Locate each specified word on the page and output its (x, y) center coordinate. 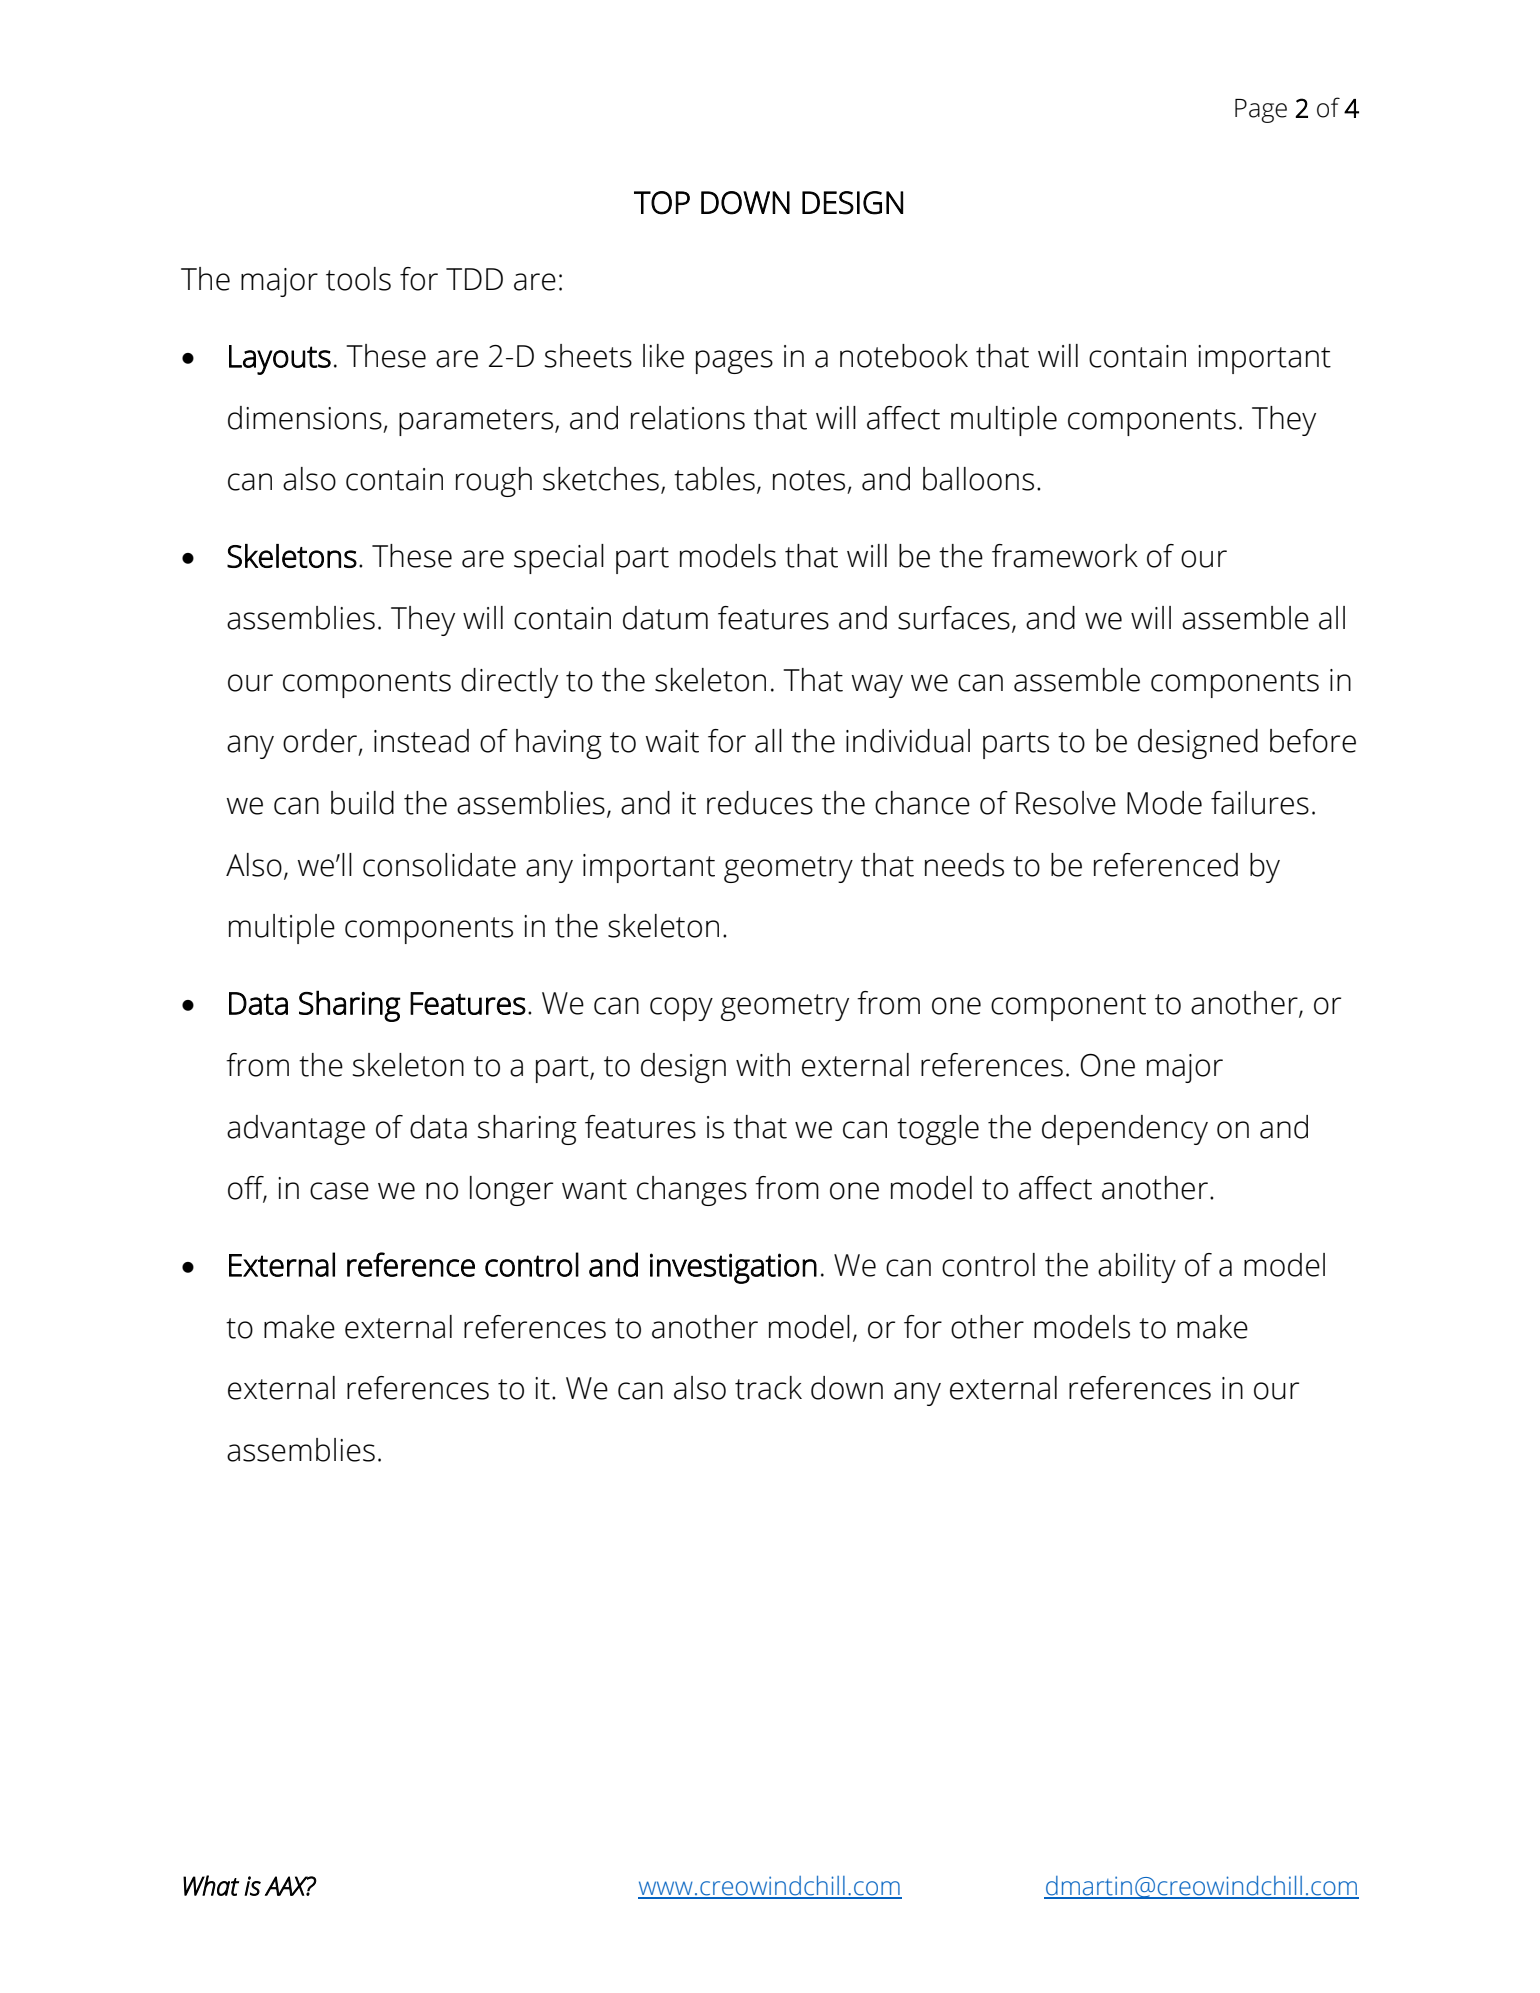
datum (665, 618)
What (211, 1885)
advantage (296, 1130)
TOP (662, 203)
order (321, 742)
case (339, 1191)
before (1313, 741)
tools (358, 279)
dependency (1125, 1130)
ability (1137, 1268)
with (763, 1065)
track (768, 1388)
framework (1065, 556)
